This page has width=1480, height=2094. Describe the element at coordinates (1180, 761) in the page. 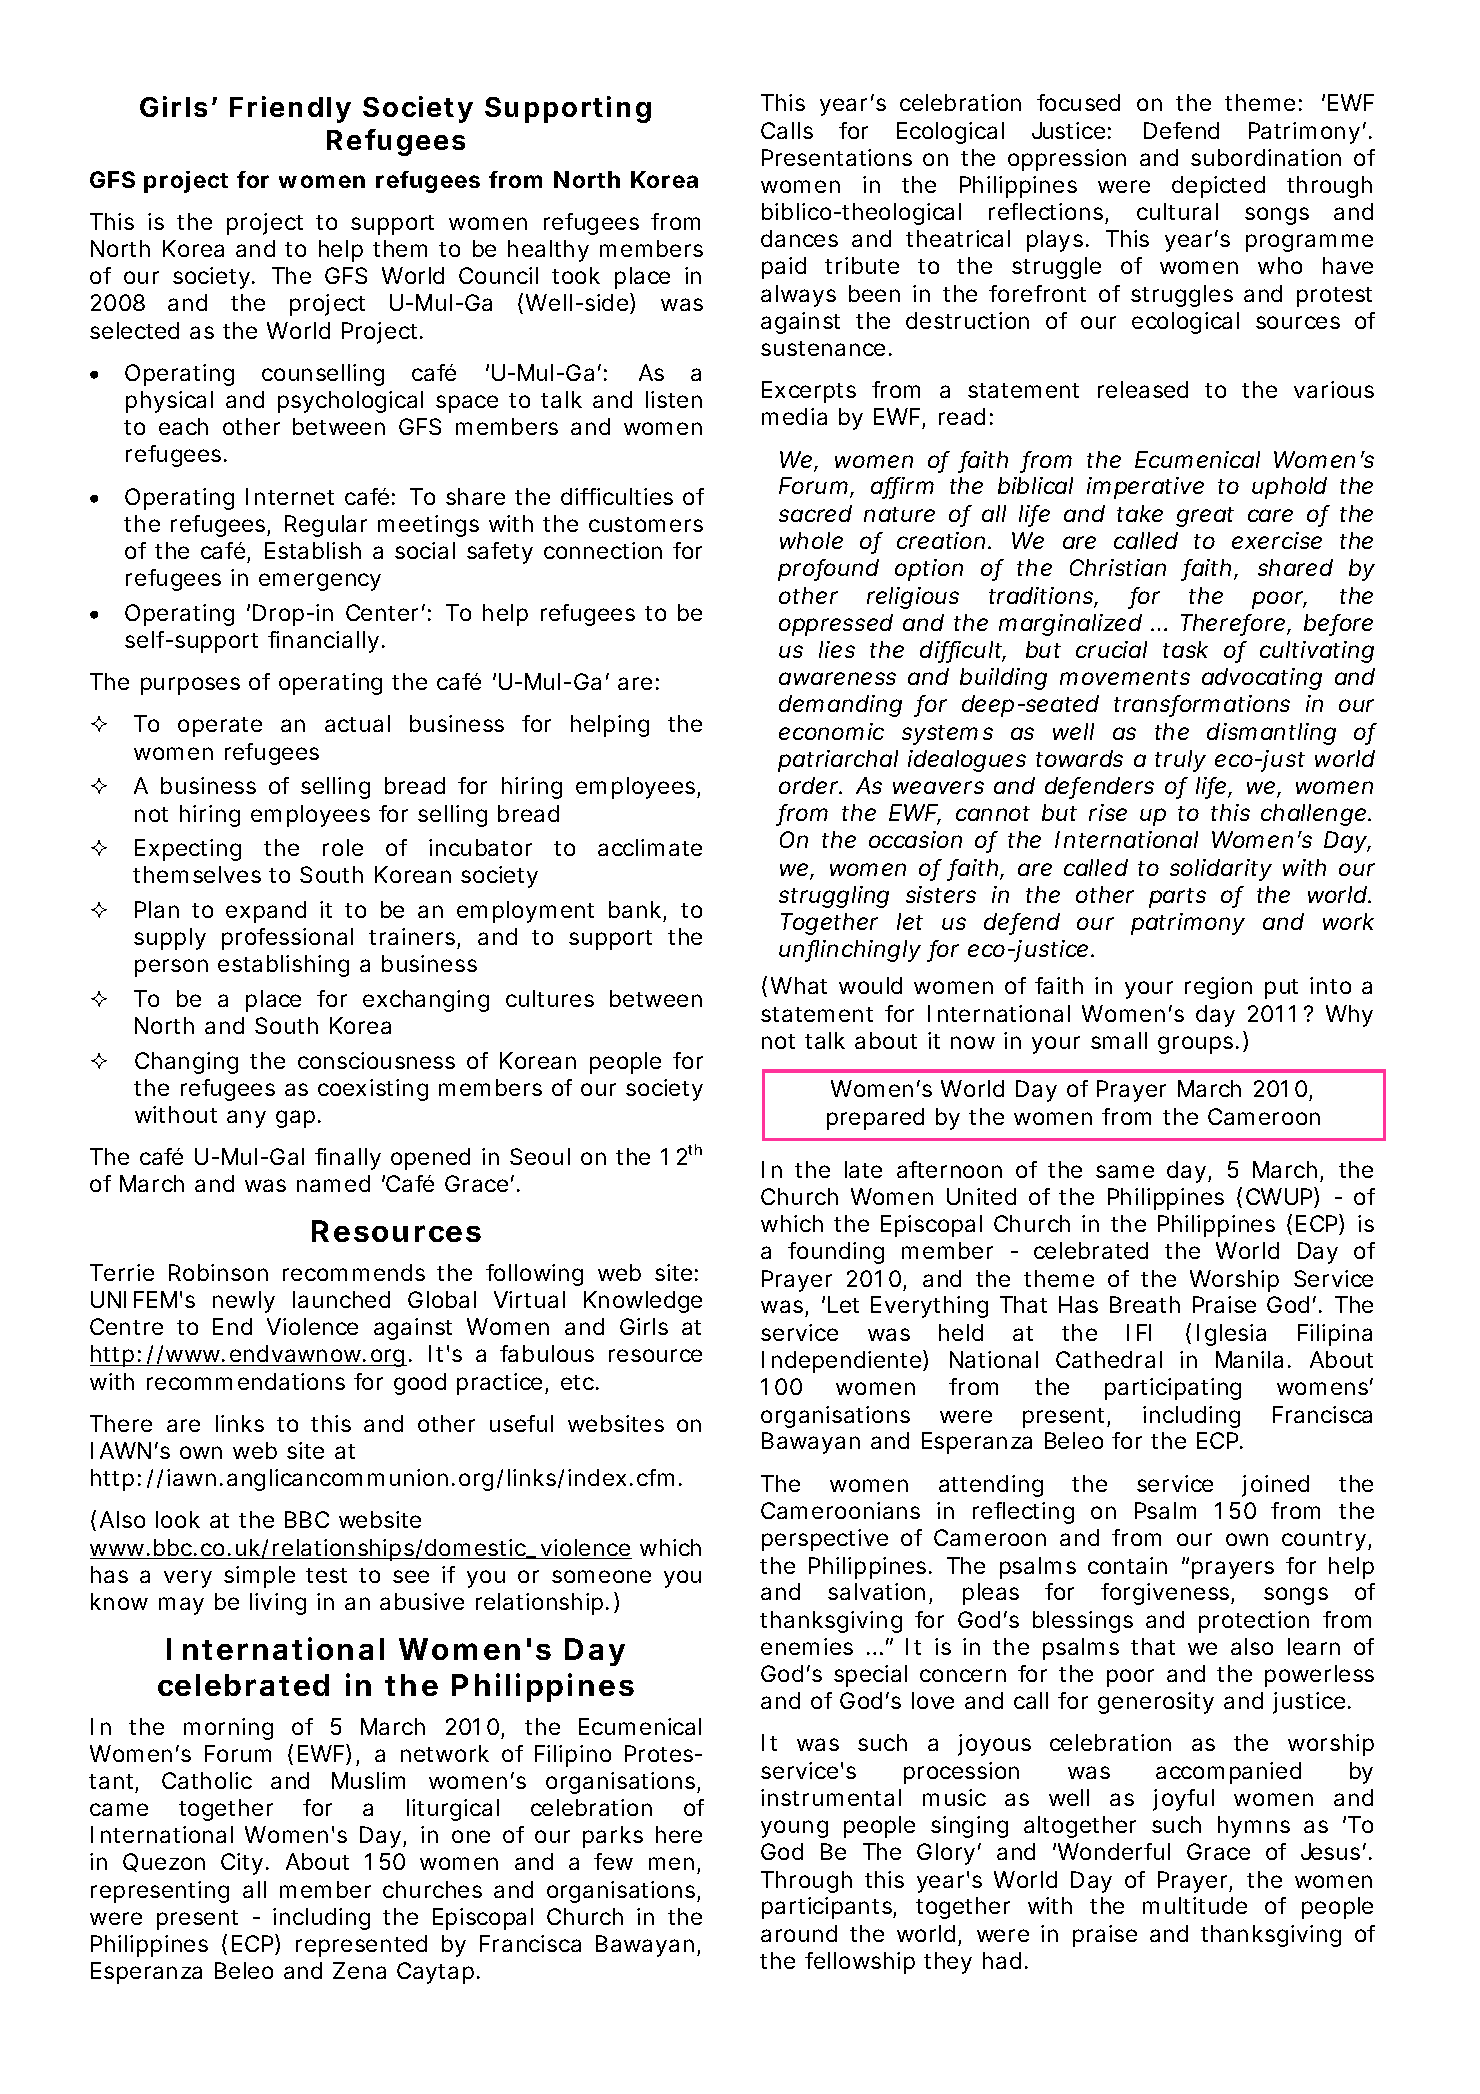

I see `truly` at that location.
